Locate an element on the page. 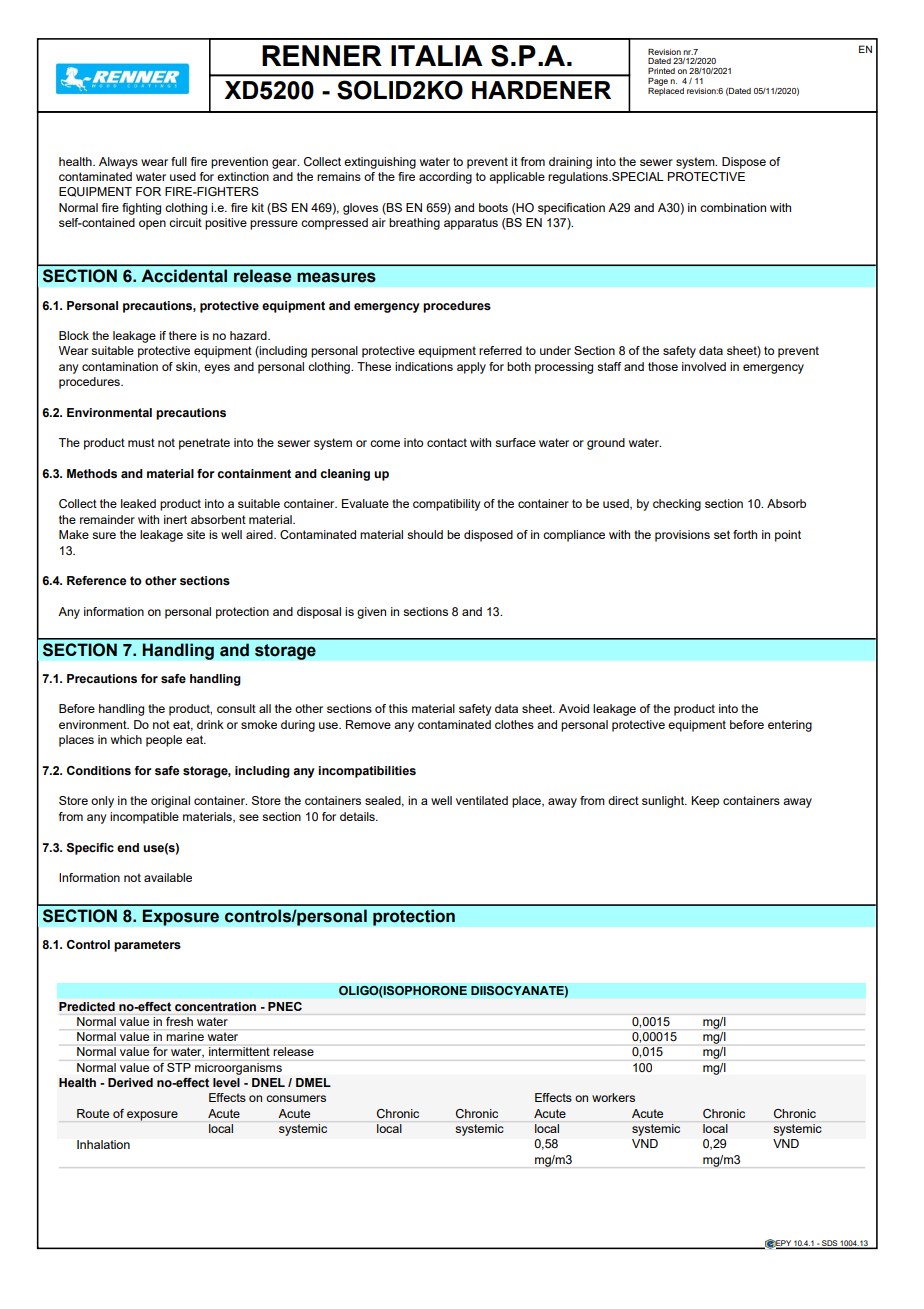 This page has width=924, height=1309. Inhalation is located at coordinates (103, 1144).
